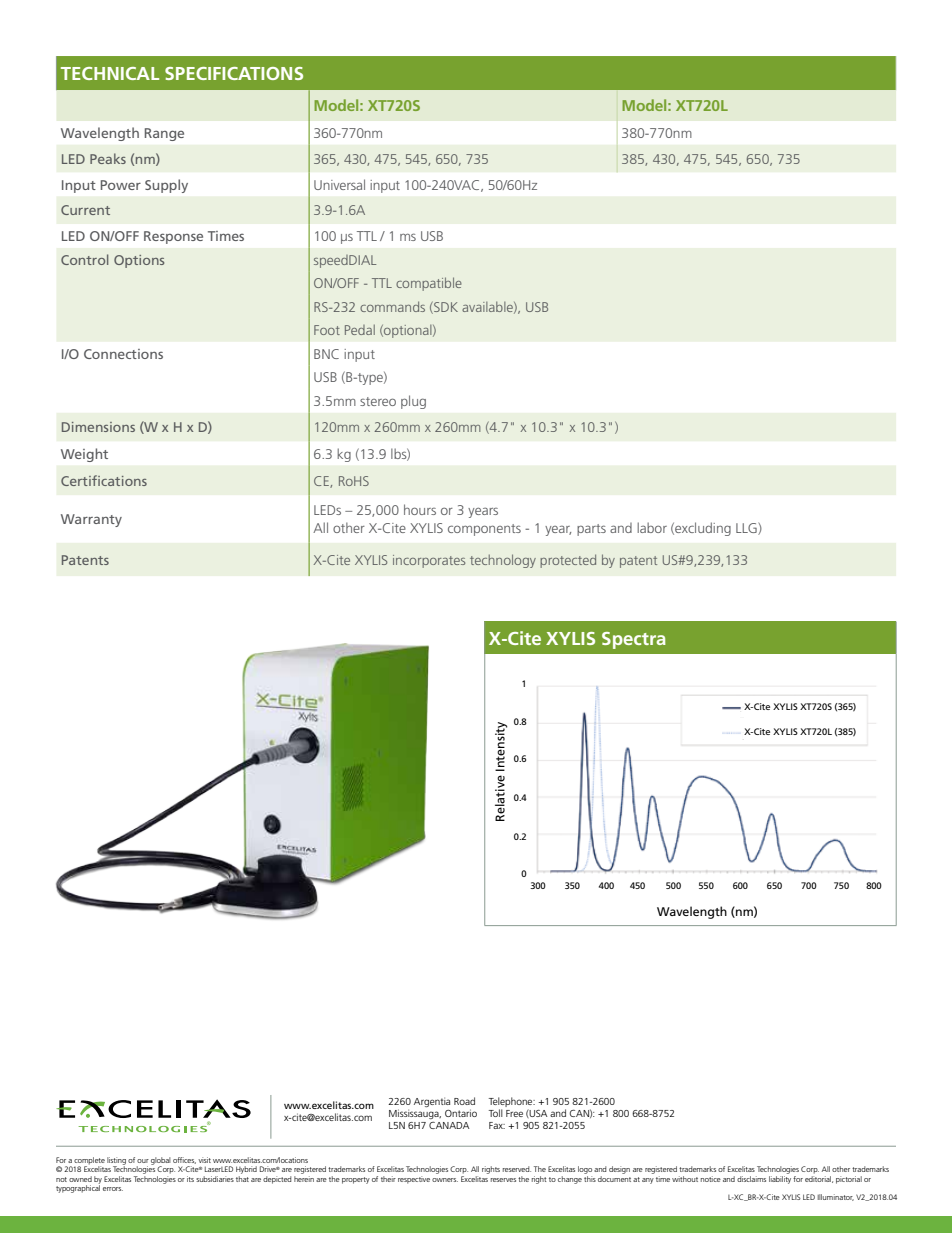 This screenshot has height=1233, width=952. I want to click on Universal, so click(339, 184).
